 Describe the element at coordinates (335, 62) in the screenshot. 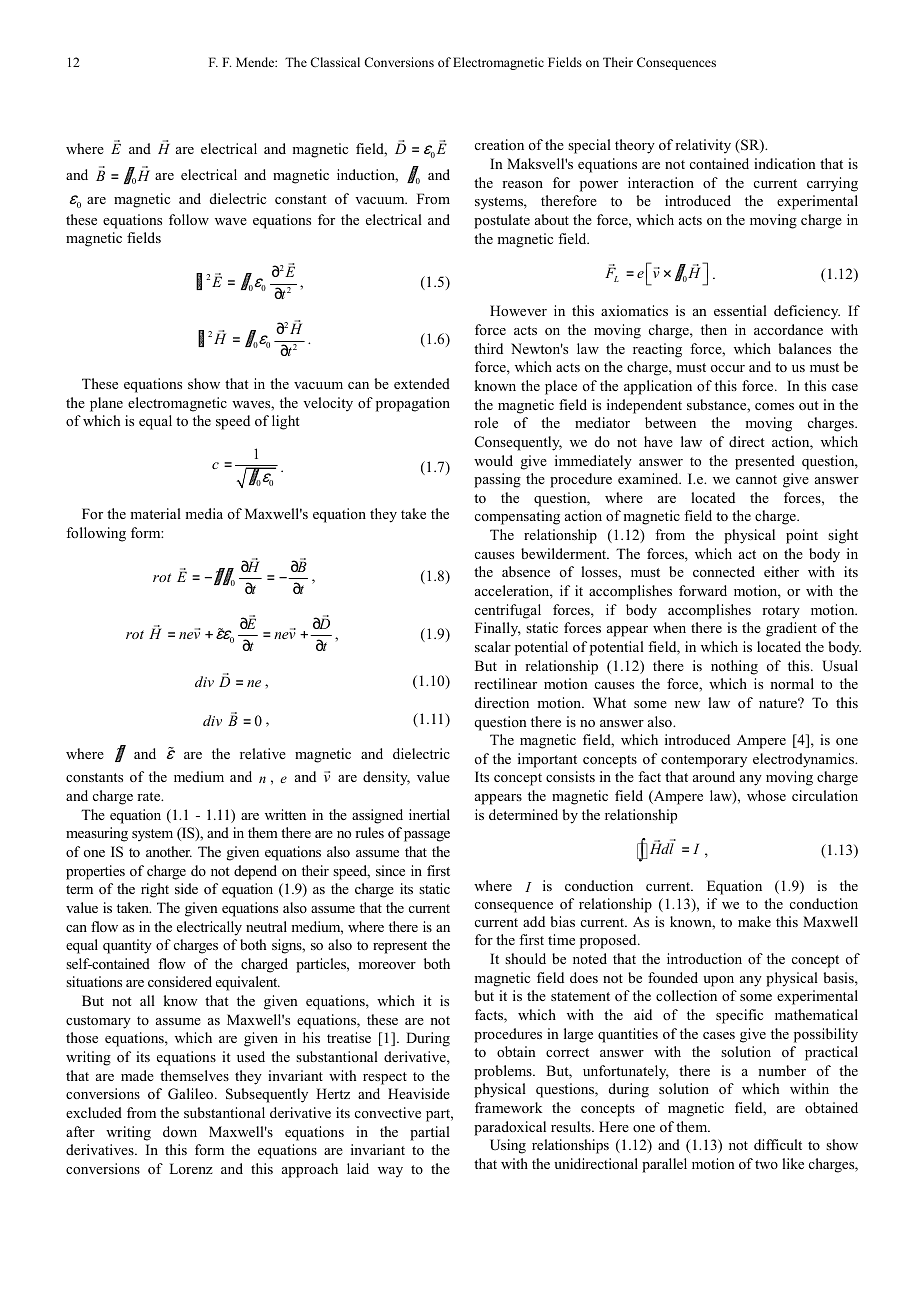

I see `Classical` at that location.
